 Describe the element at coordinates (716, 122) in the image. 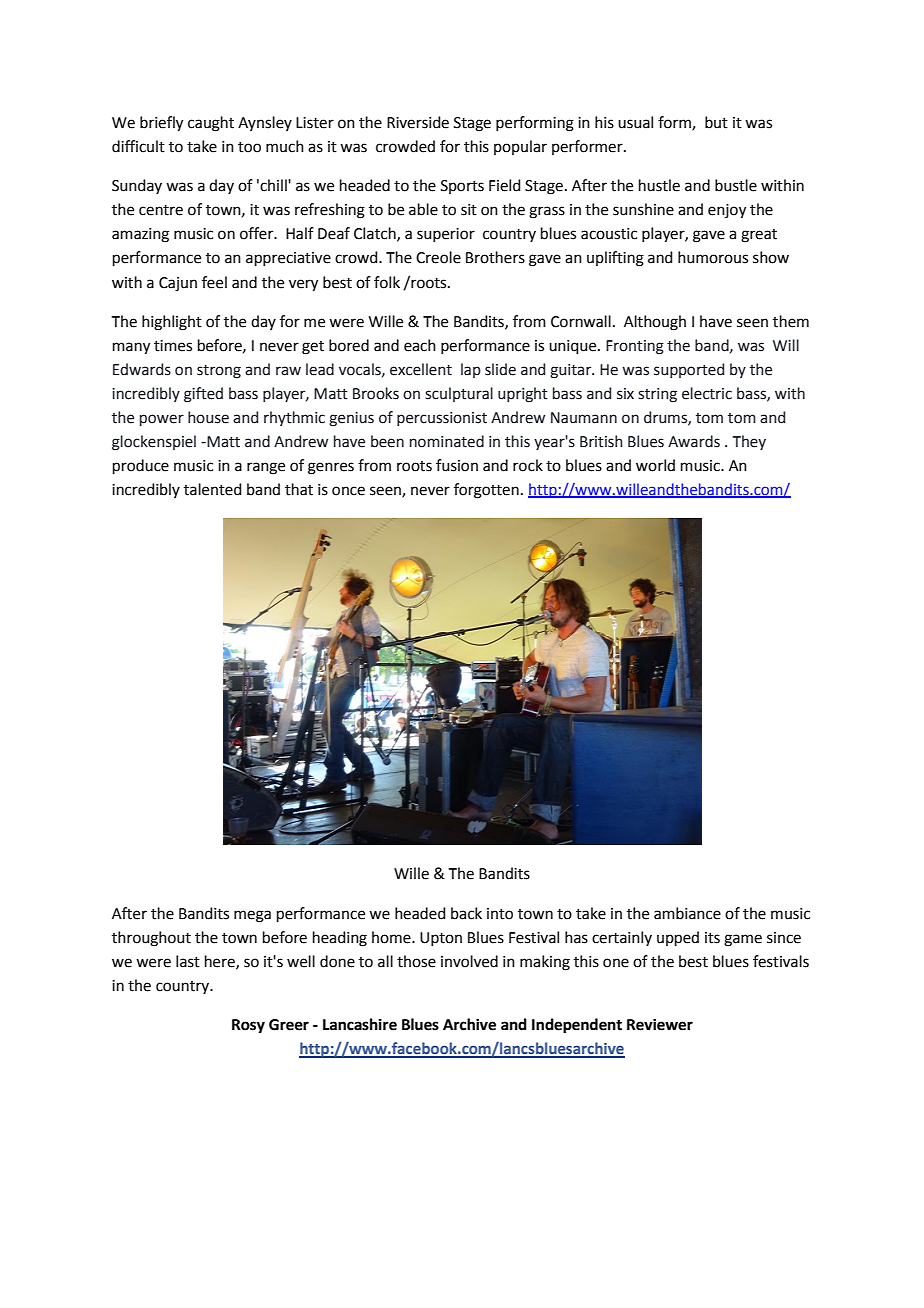

I see `but` at that location.
